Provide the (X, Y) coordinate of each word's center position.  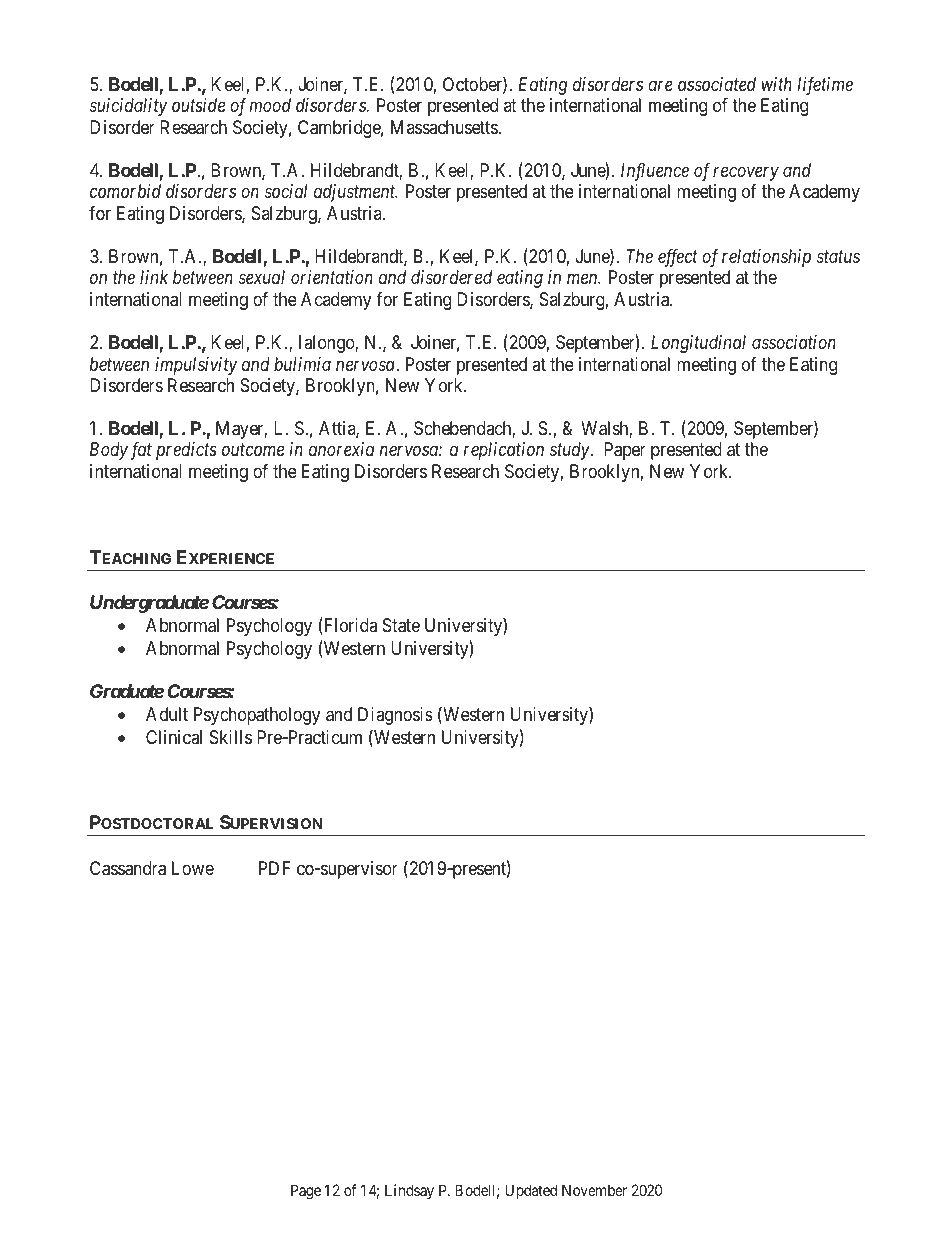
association (794, 342)
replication (504, 451)
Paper (625, 451)
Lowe (193, 868)
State (401, 625)
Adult (167, 714)
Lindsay (409, 1191)
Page (306, 1192)
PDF (275, 868)
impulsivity (196, 366)
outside (198, 105)
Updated (531, 1191)
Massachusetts (444, 127)
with (777, 84)
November (594, 1190)
